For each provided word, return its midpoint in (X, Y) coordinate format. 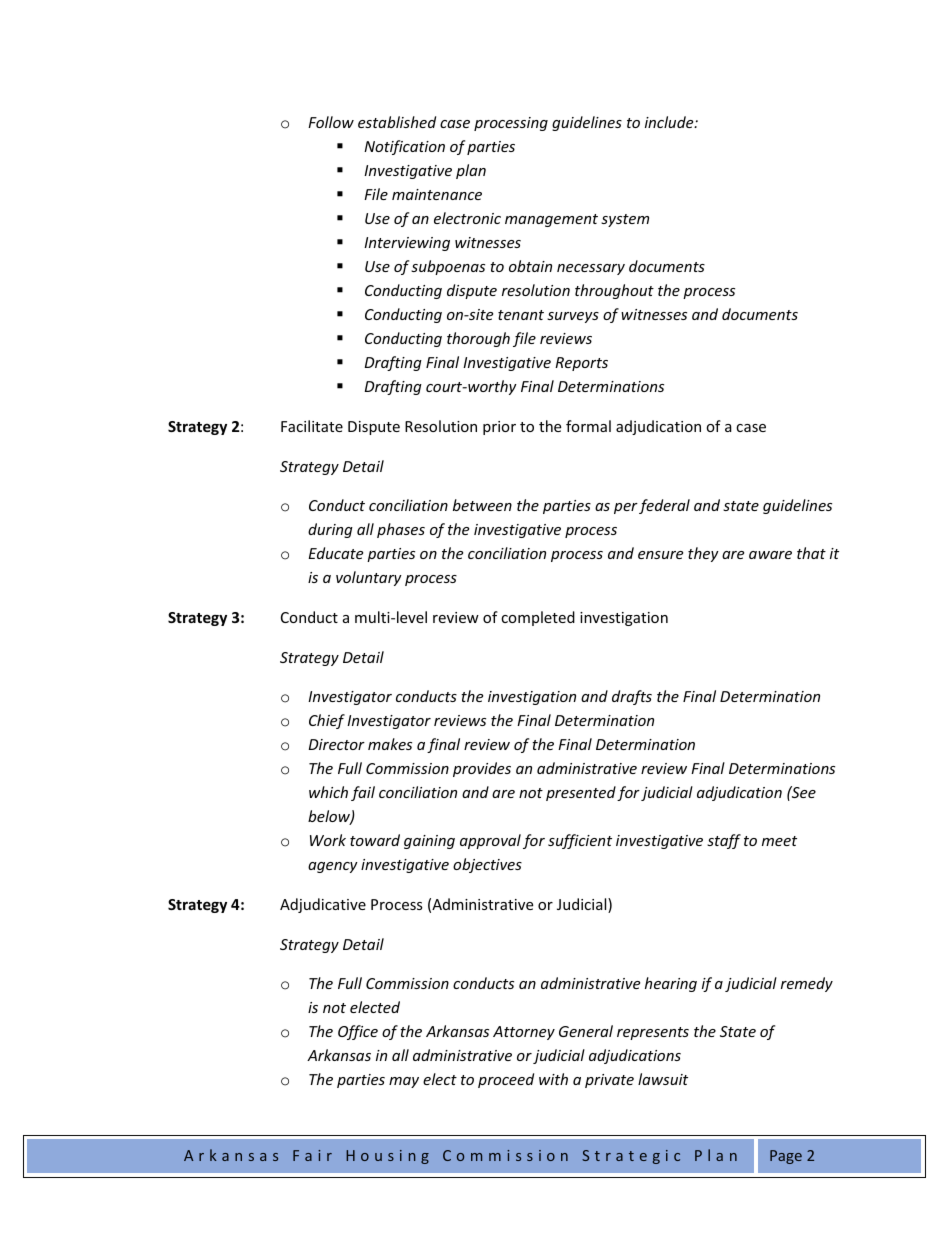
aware (770, 555)
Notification (404, 147)
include (670, 122)
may (404, 1082)
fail (363, 793)
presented (581, 793)
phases (401, 530)
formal (588, 426)
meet (779, 841)
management (551, 220)
